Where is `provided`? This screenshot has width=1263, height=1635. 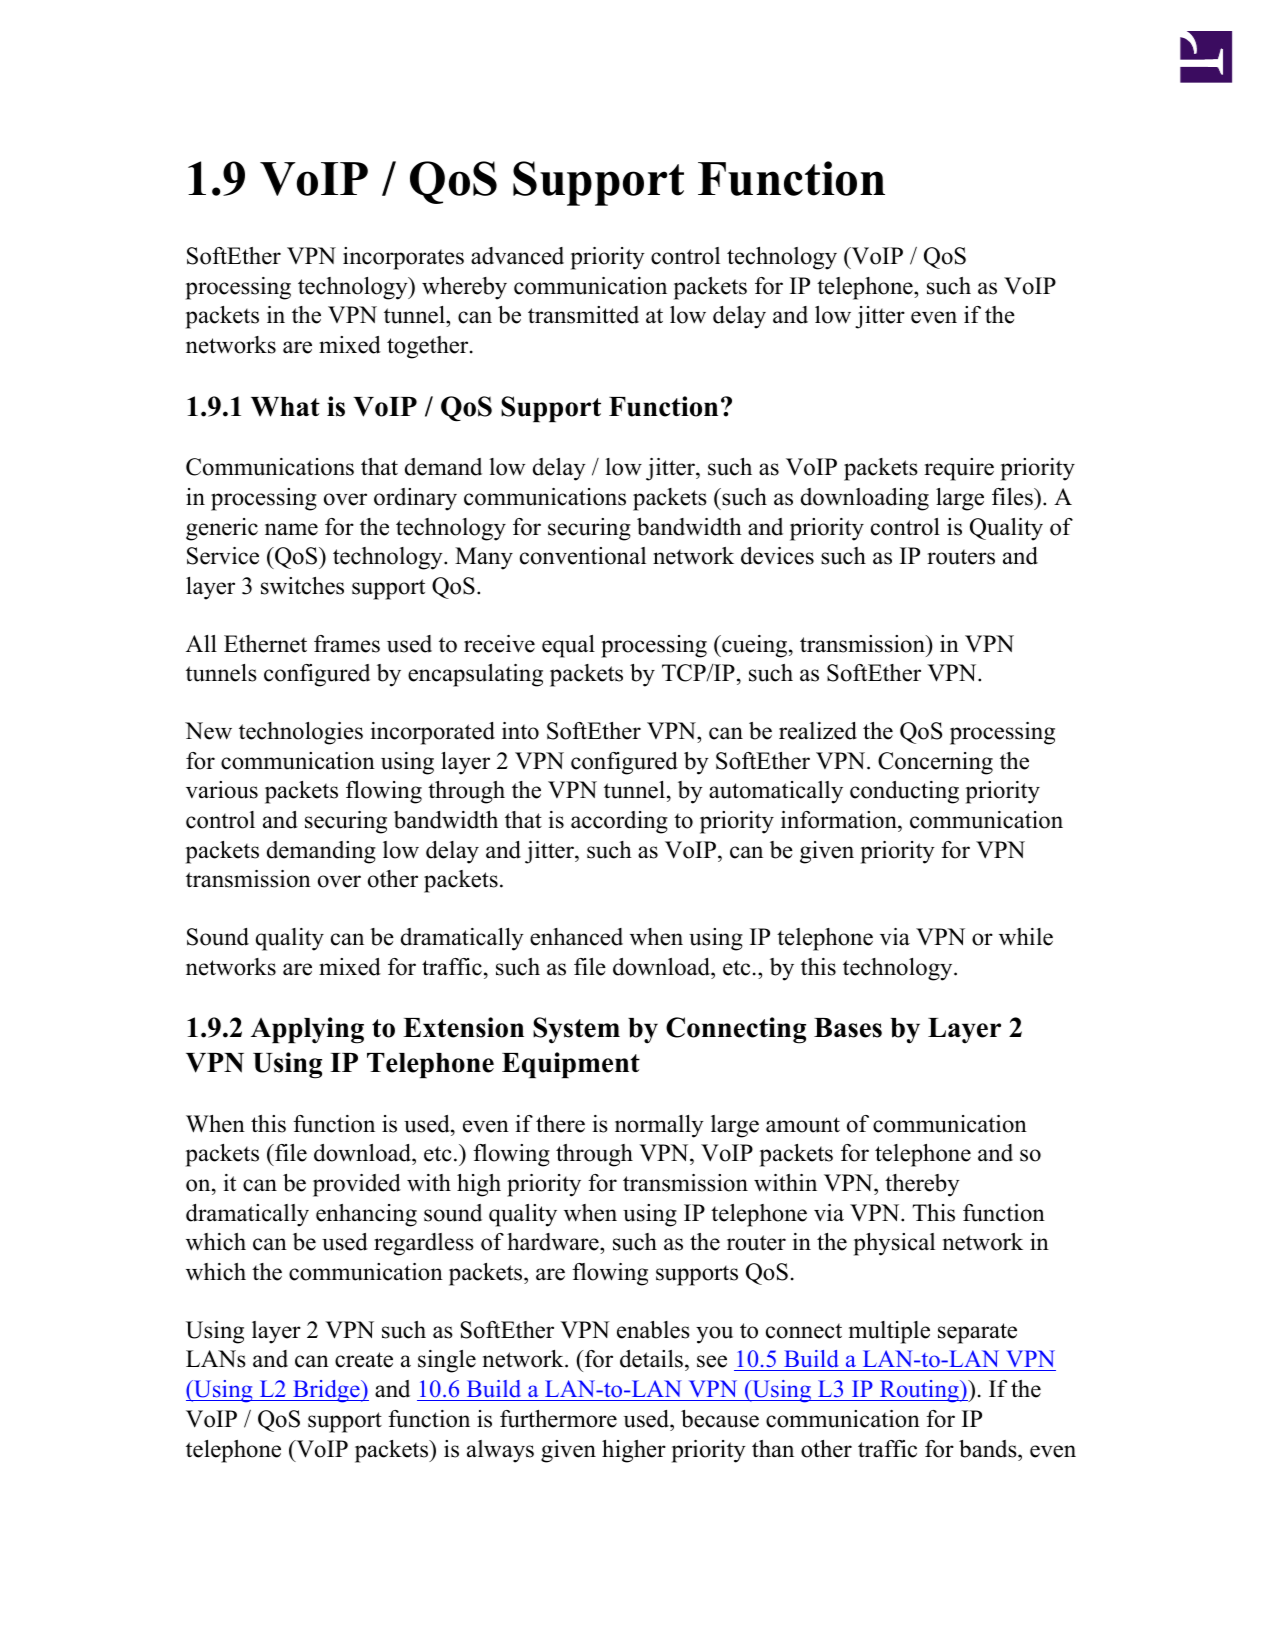
provided is located at coordinates (357, 1185).
